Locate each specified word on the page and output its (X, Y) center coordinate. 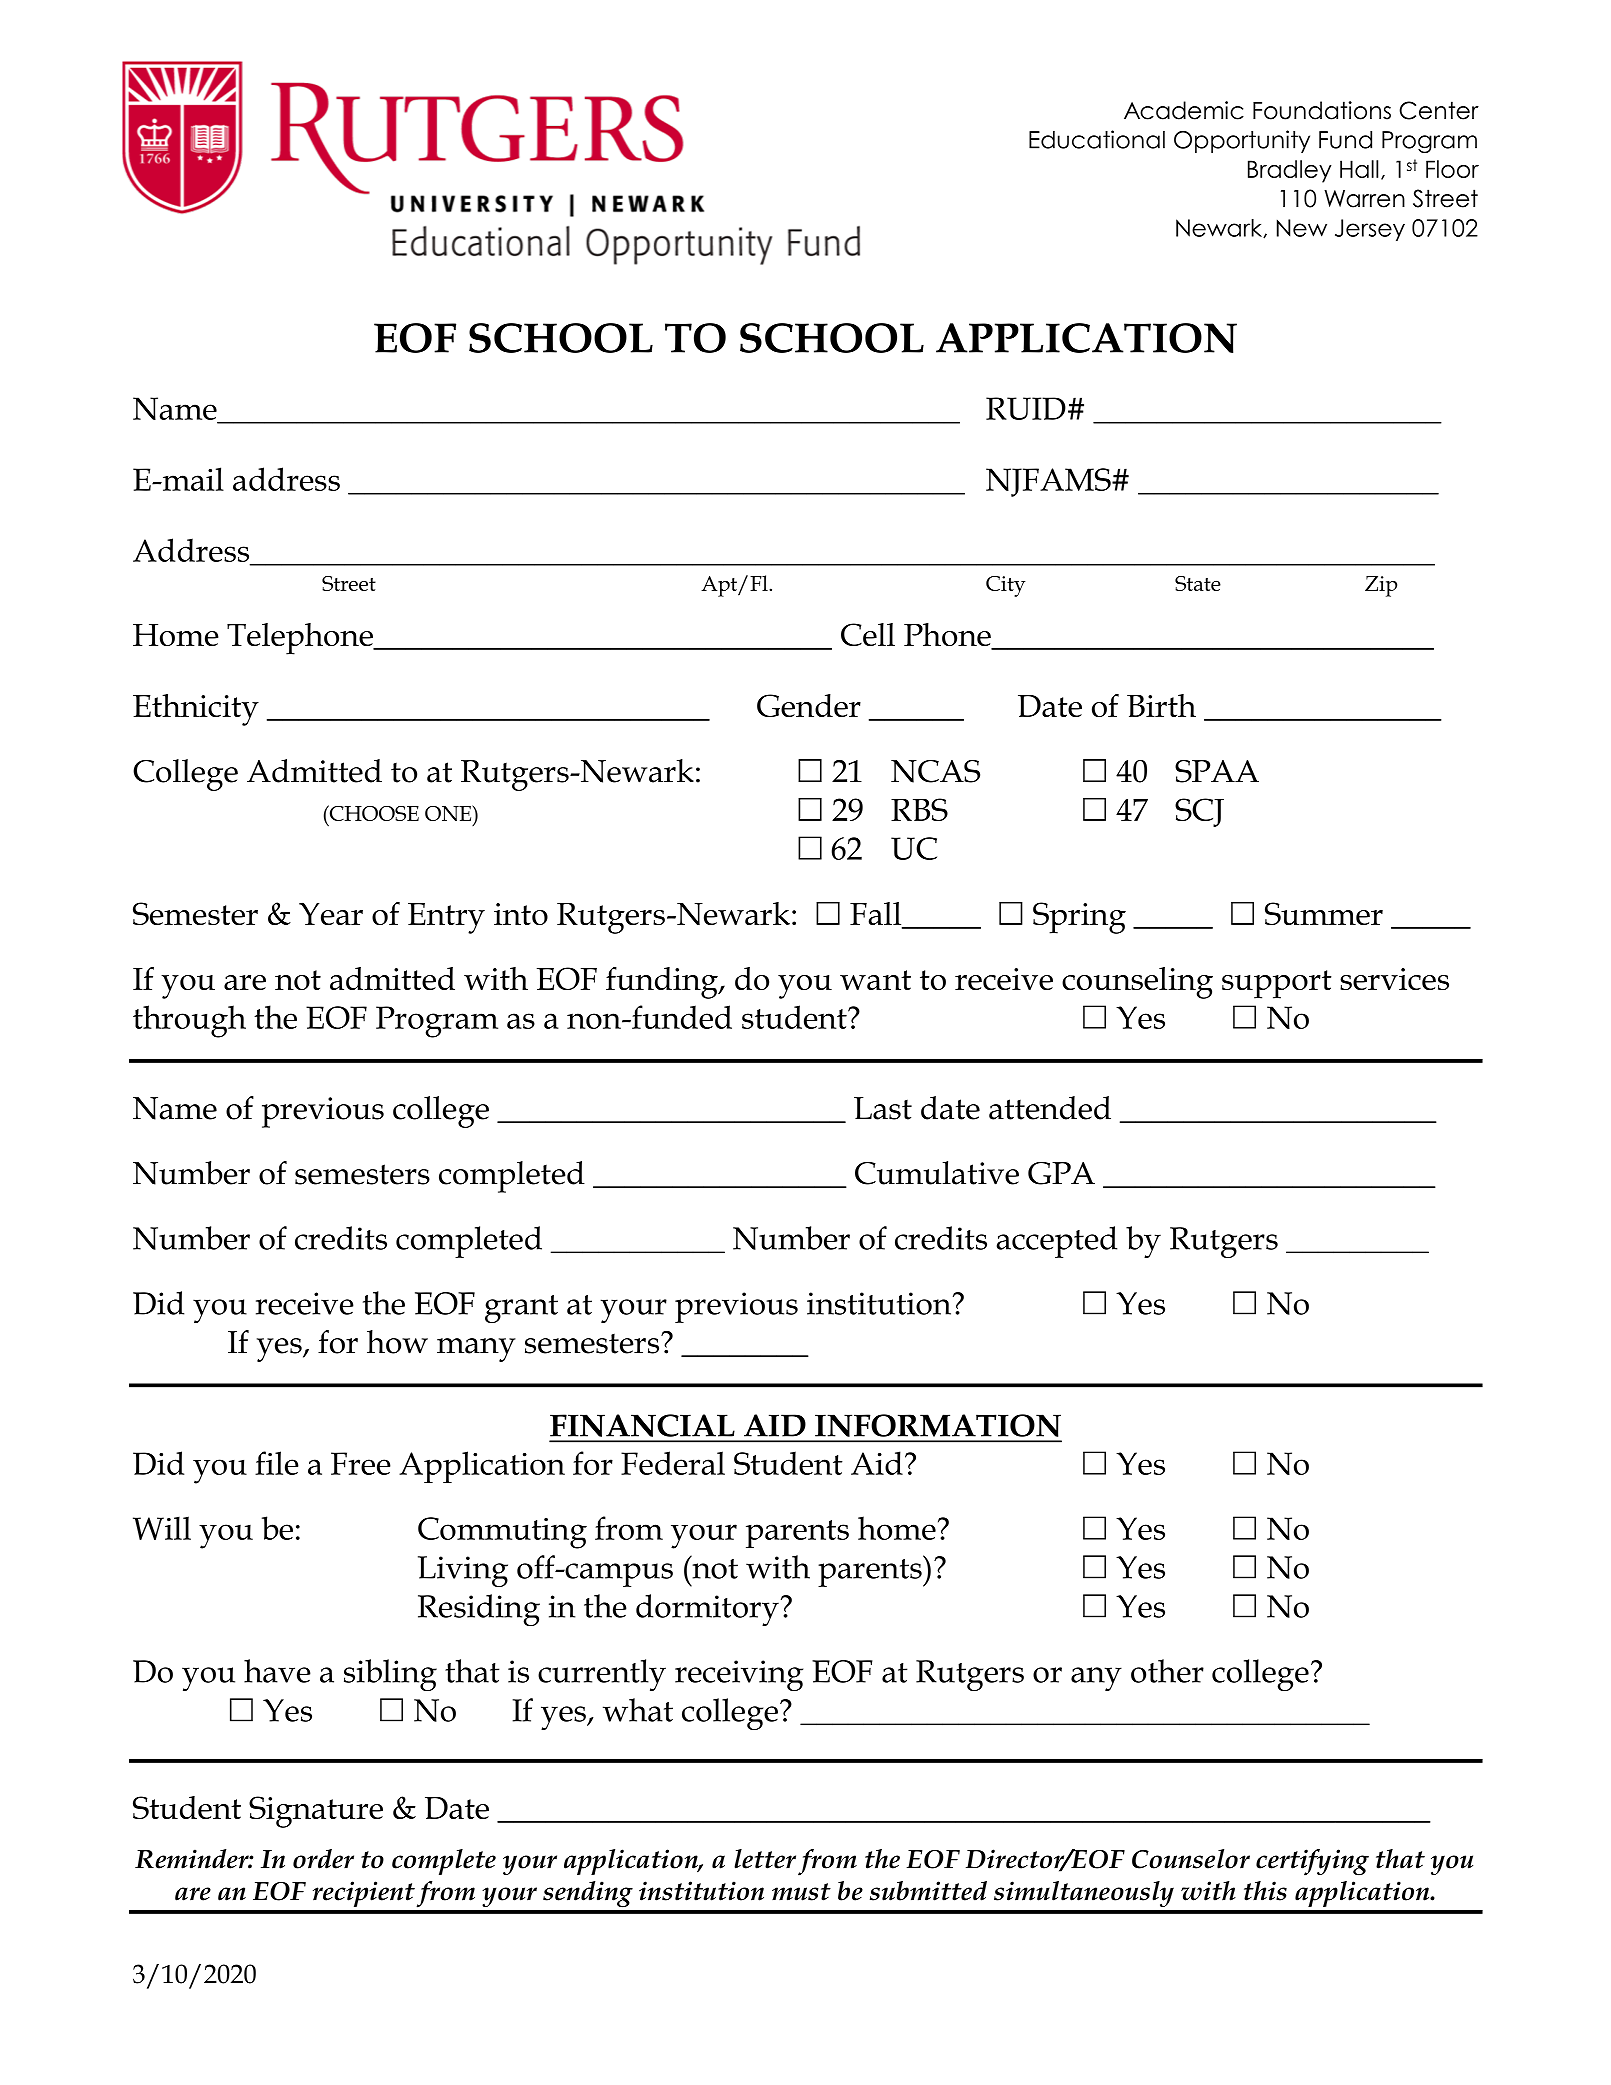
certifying (1312, 1862)
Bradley (1289, 171)
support (1277, 984)
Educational (1097, 139)
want (875, 980)
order (323, 1859)
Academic (1184, 110)
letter (765, 1859)
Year (331, 913)
